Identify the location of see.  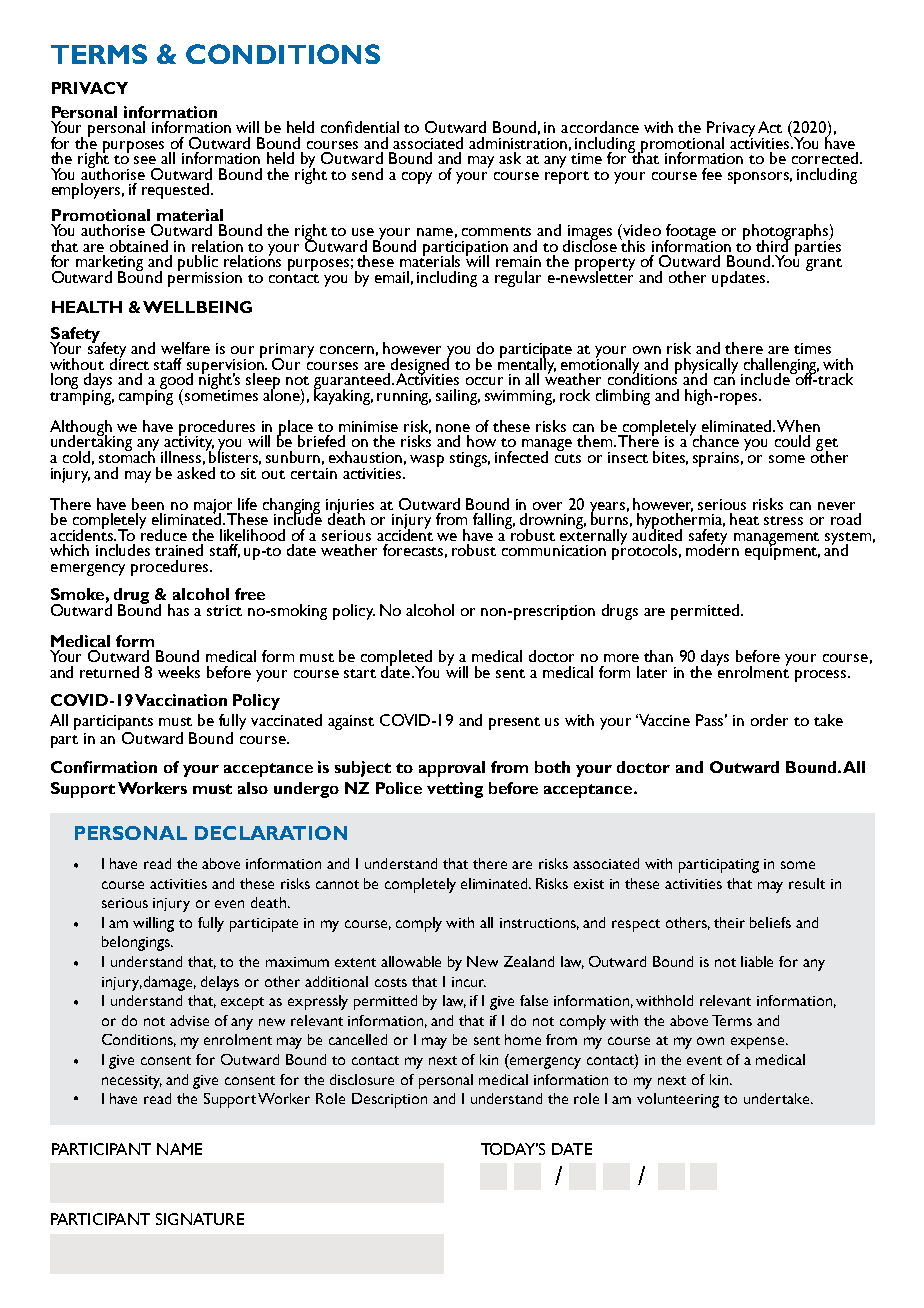
(145, 160).
